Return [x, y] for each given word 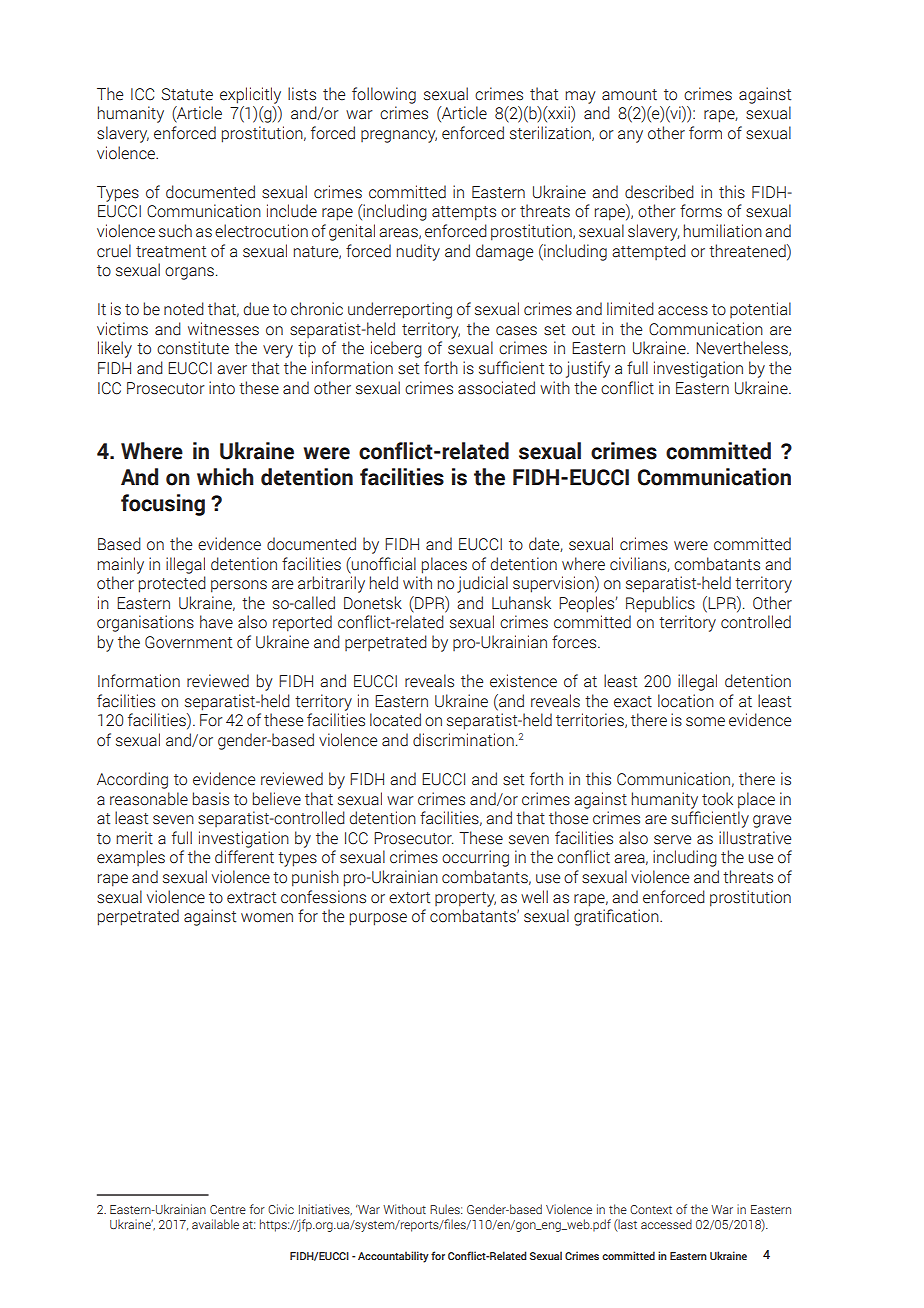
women [267, 918]
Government [188, 642]
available [215, 1224]
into [222, 388]
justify [588, 369]
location [686, 701]
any [630, 136]
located [395, 720]
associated [496, 388]
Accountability [393, 1257]
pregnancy [399, 136]
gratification [617, 917]
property [465, 899]
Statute [187, 94]
